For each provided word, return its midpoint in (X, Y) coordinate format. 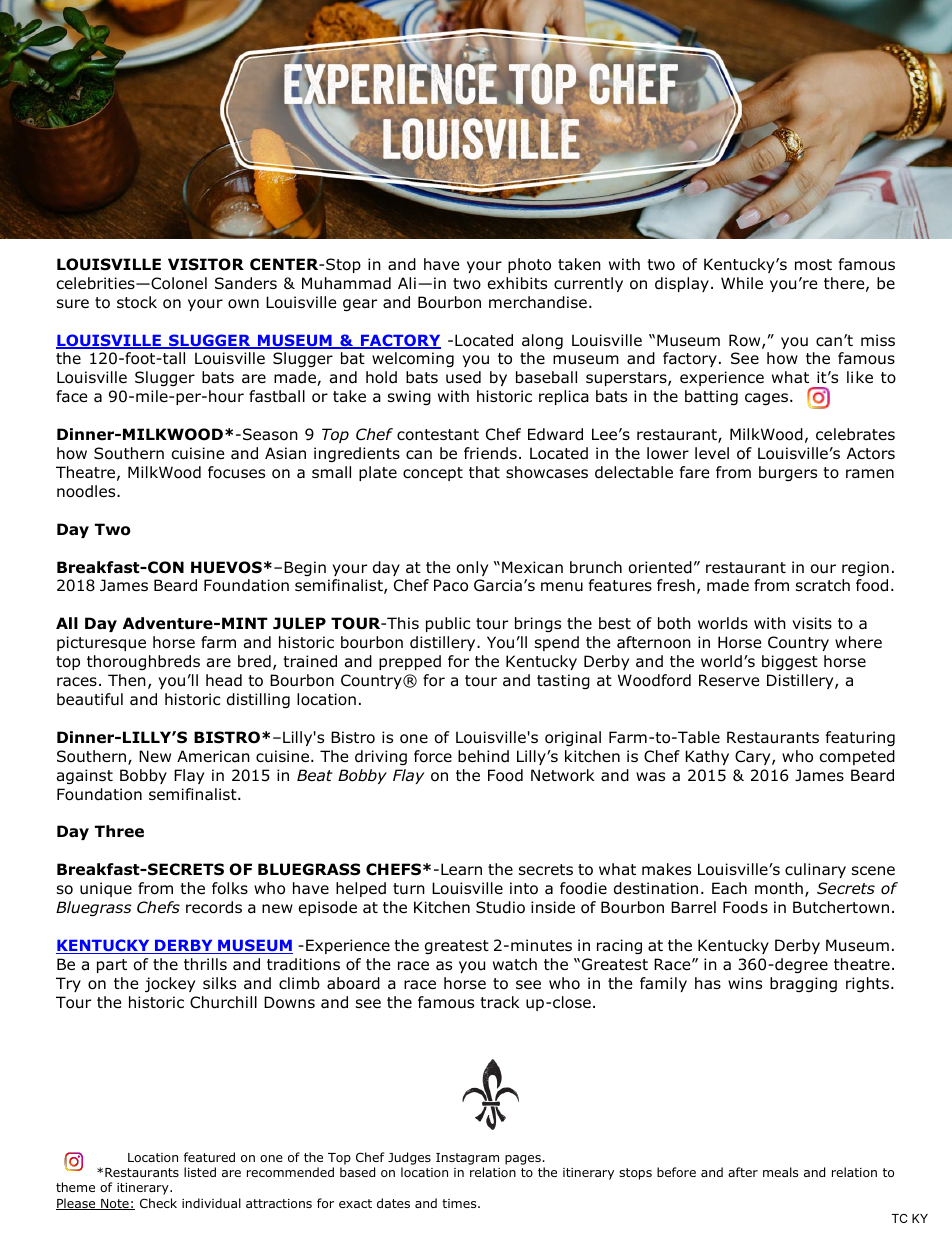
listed (200, 1172)
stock (137, 302)
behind (483, 756)
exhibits (517, 283)
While (742, 283)
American (213, 756)
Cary (754, 757)
